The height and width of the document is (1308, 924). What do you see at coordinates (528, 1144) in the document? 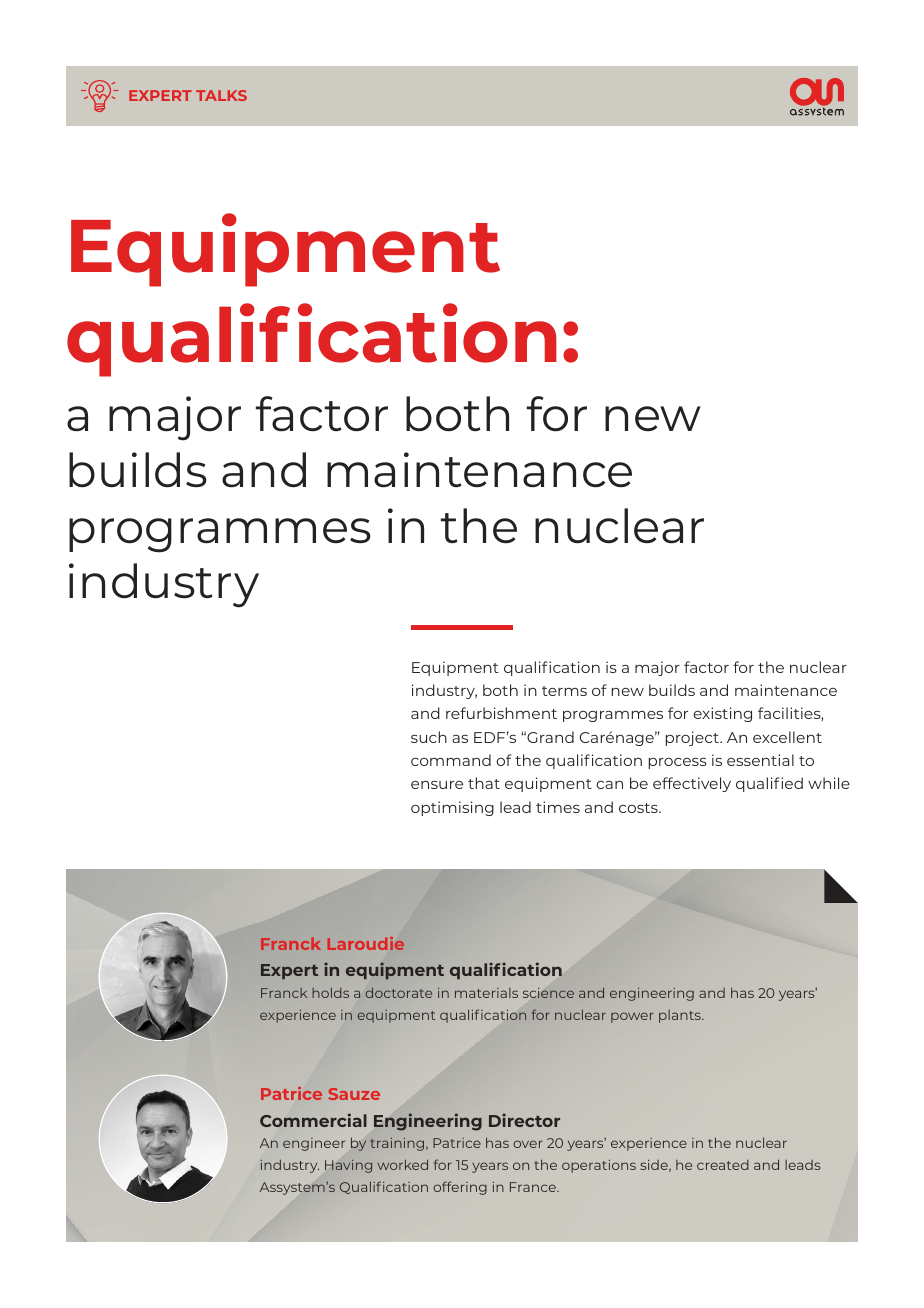
I see `over` at bounding box center [528, 1144].
